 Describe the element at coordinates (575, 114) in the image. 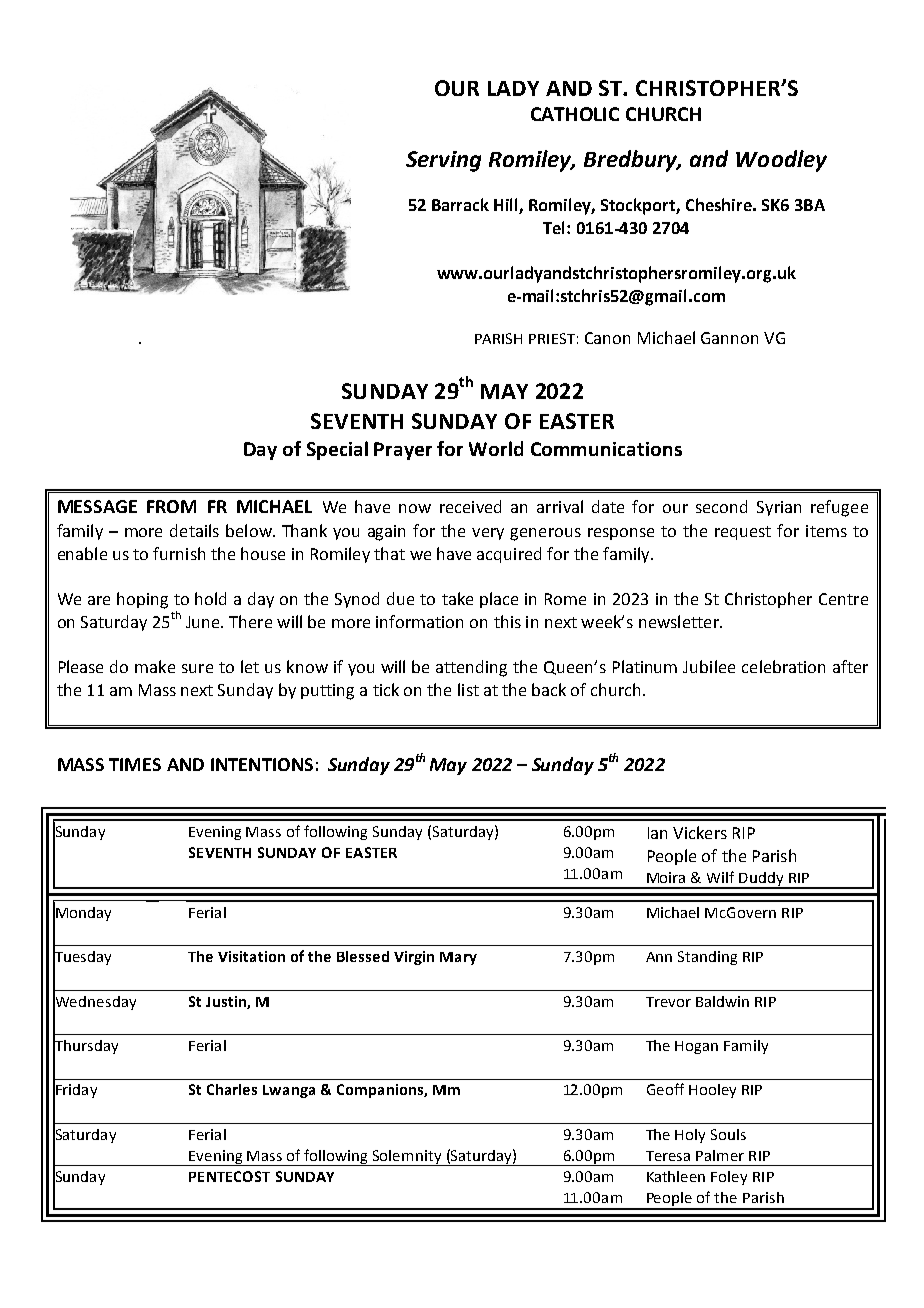

I see `CATHOLIC` at that location.
